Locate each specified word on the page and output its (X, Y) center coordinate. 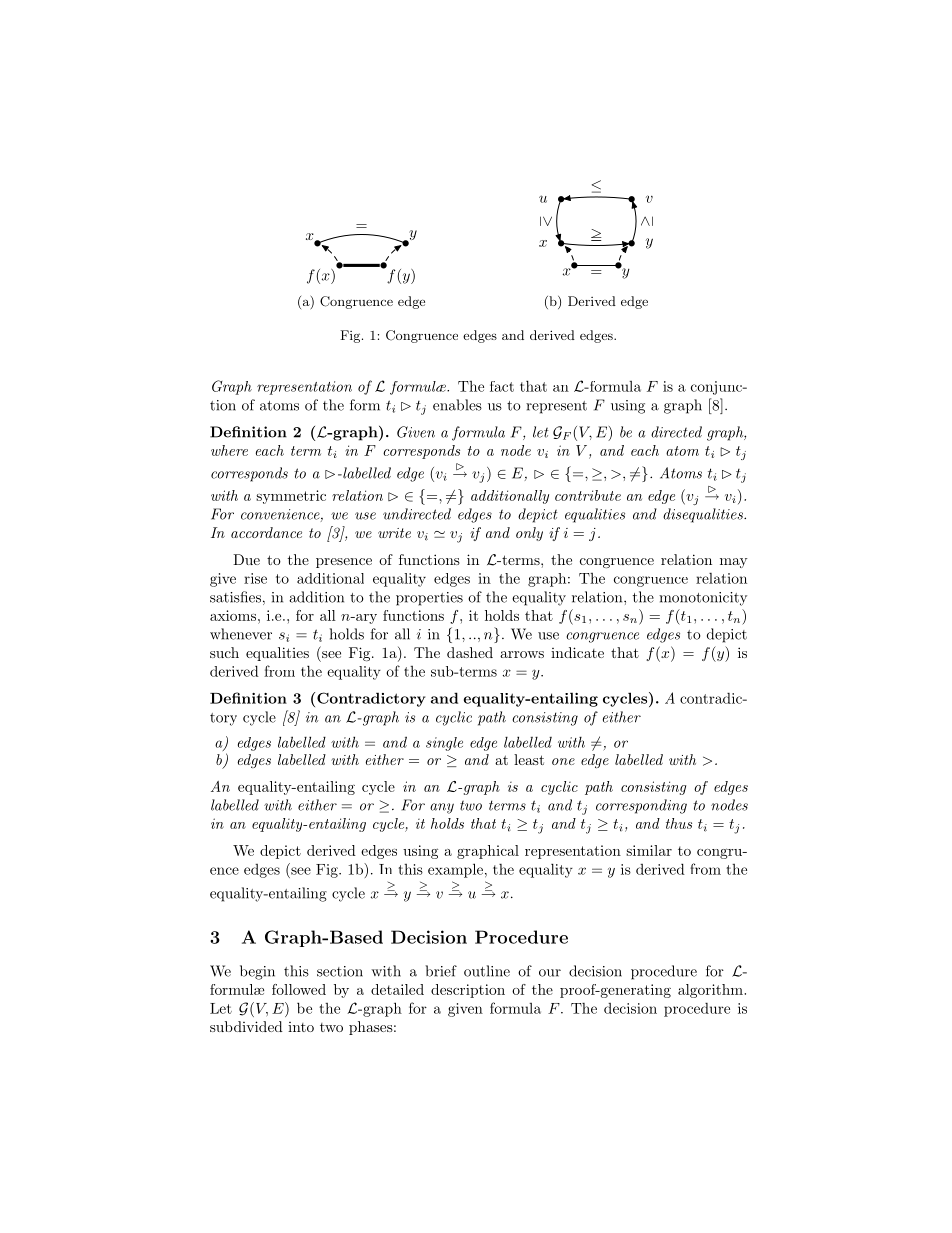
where (229, 450)
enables (457, 405)
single (444, 744)
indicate (577, 652)
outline (487, 971)
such (224, 652)
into (301, 1027)
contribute (588, 495)
